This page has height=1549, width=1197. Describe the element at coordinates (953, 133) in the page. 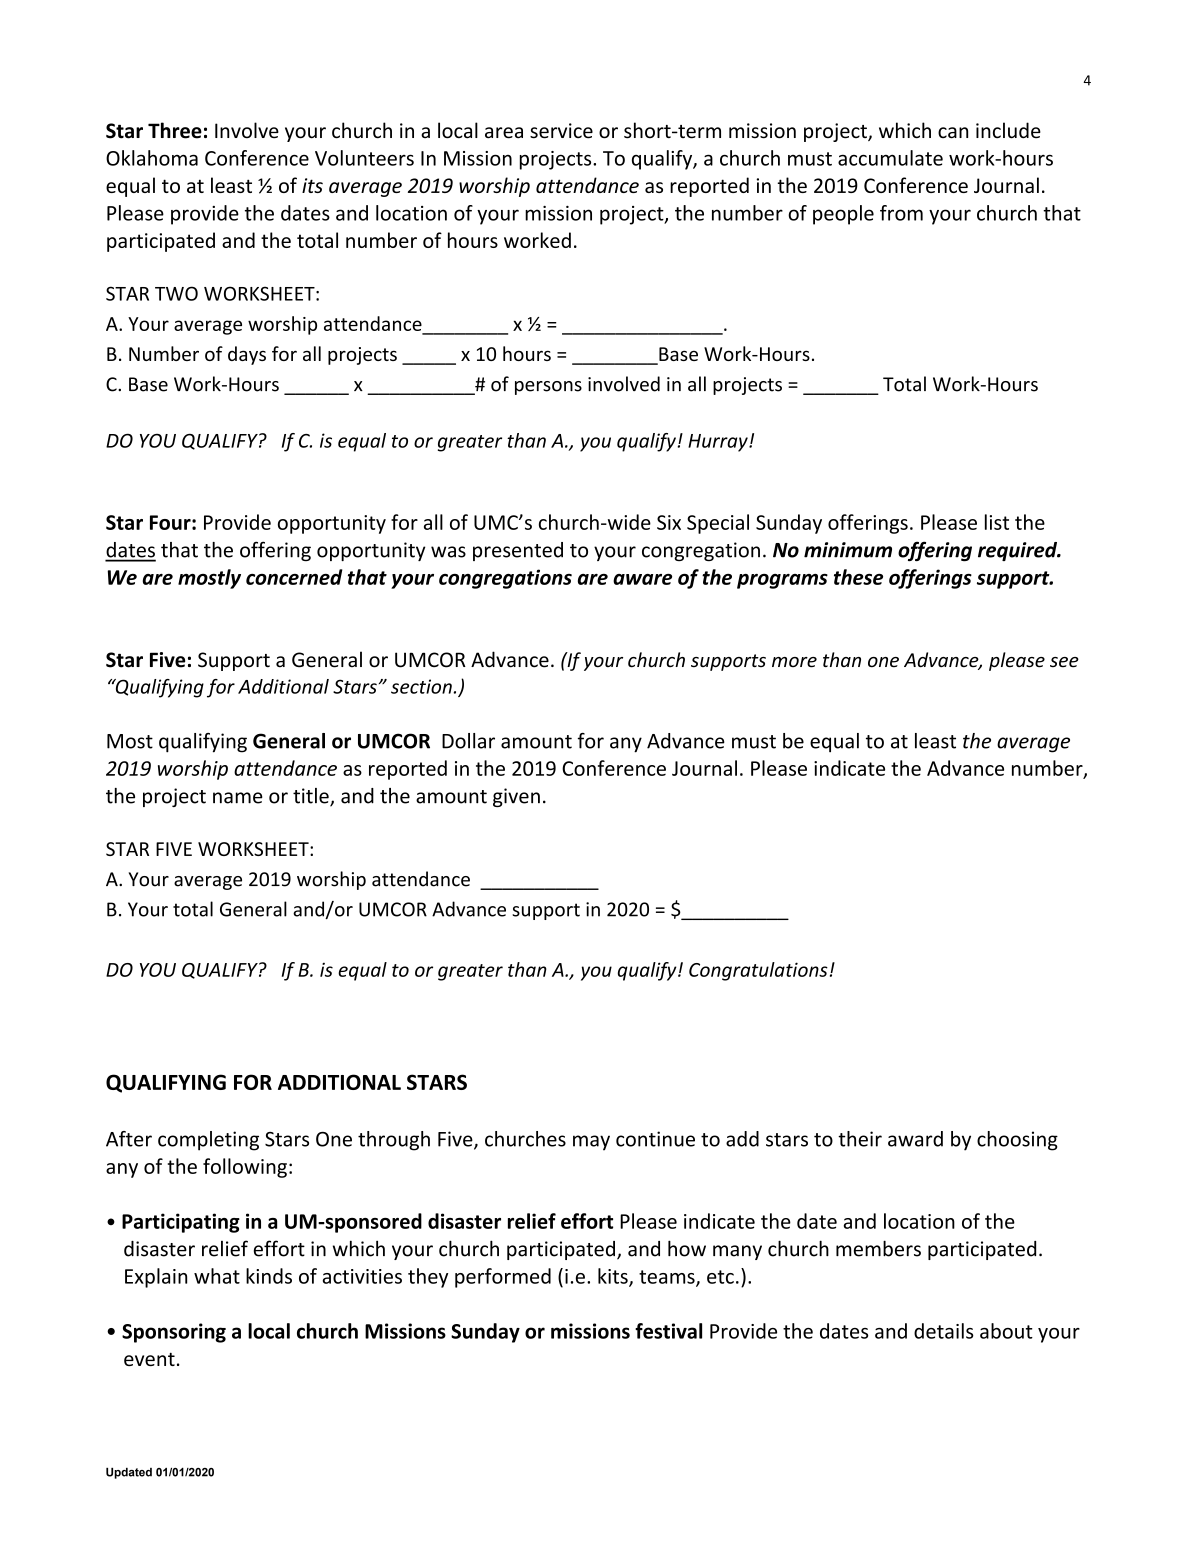

I see `can` at that location.
